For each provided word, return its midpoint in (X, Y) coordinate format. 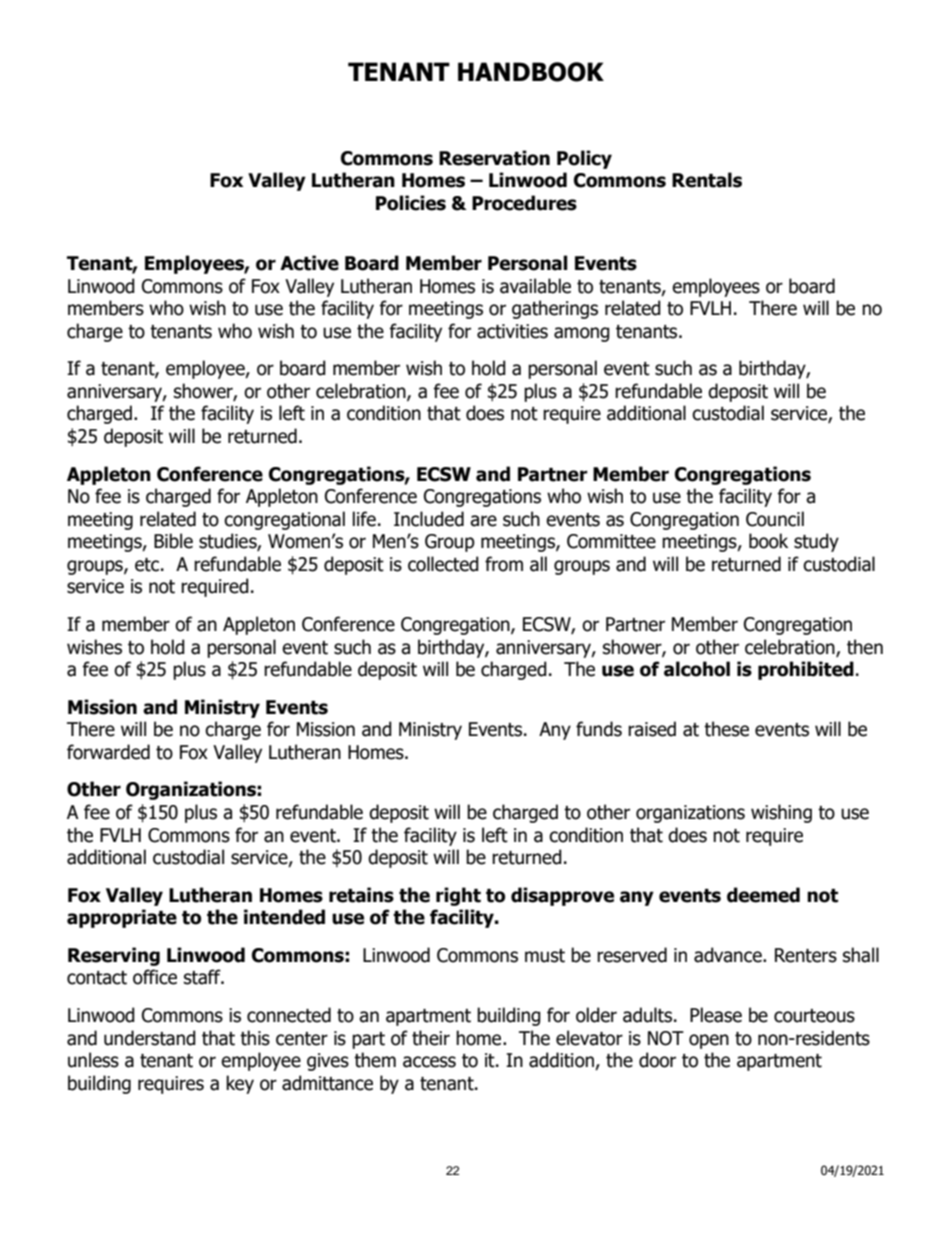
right (458, 896)
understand (150, 1038)
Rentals (707, 180)
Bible (173, 541)
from (504, 564)
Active (309, 263)
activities (512, 331)
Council (775, 519)
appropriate (122, 918)
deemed (763, 895)
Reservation (494, 158)
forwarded (108, 752)
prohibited (806, 670)
